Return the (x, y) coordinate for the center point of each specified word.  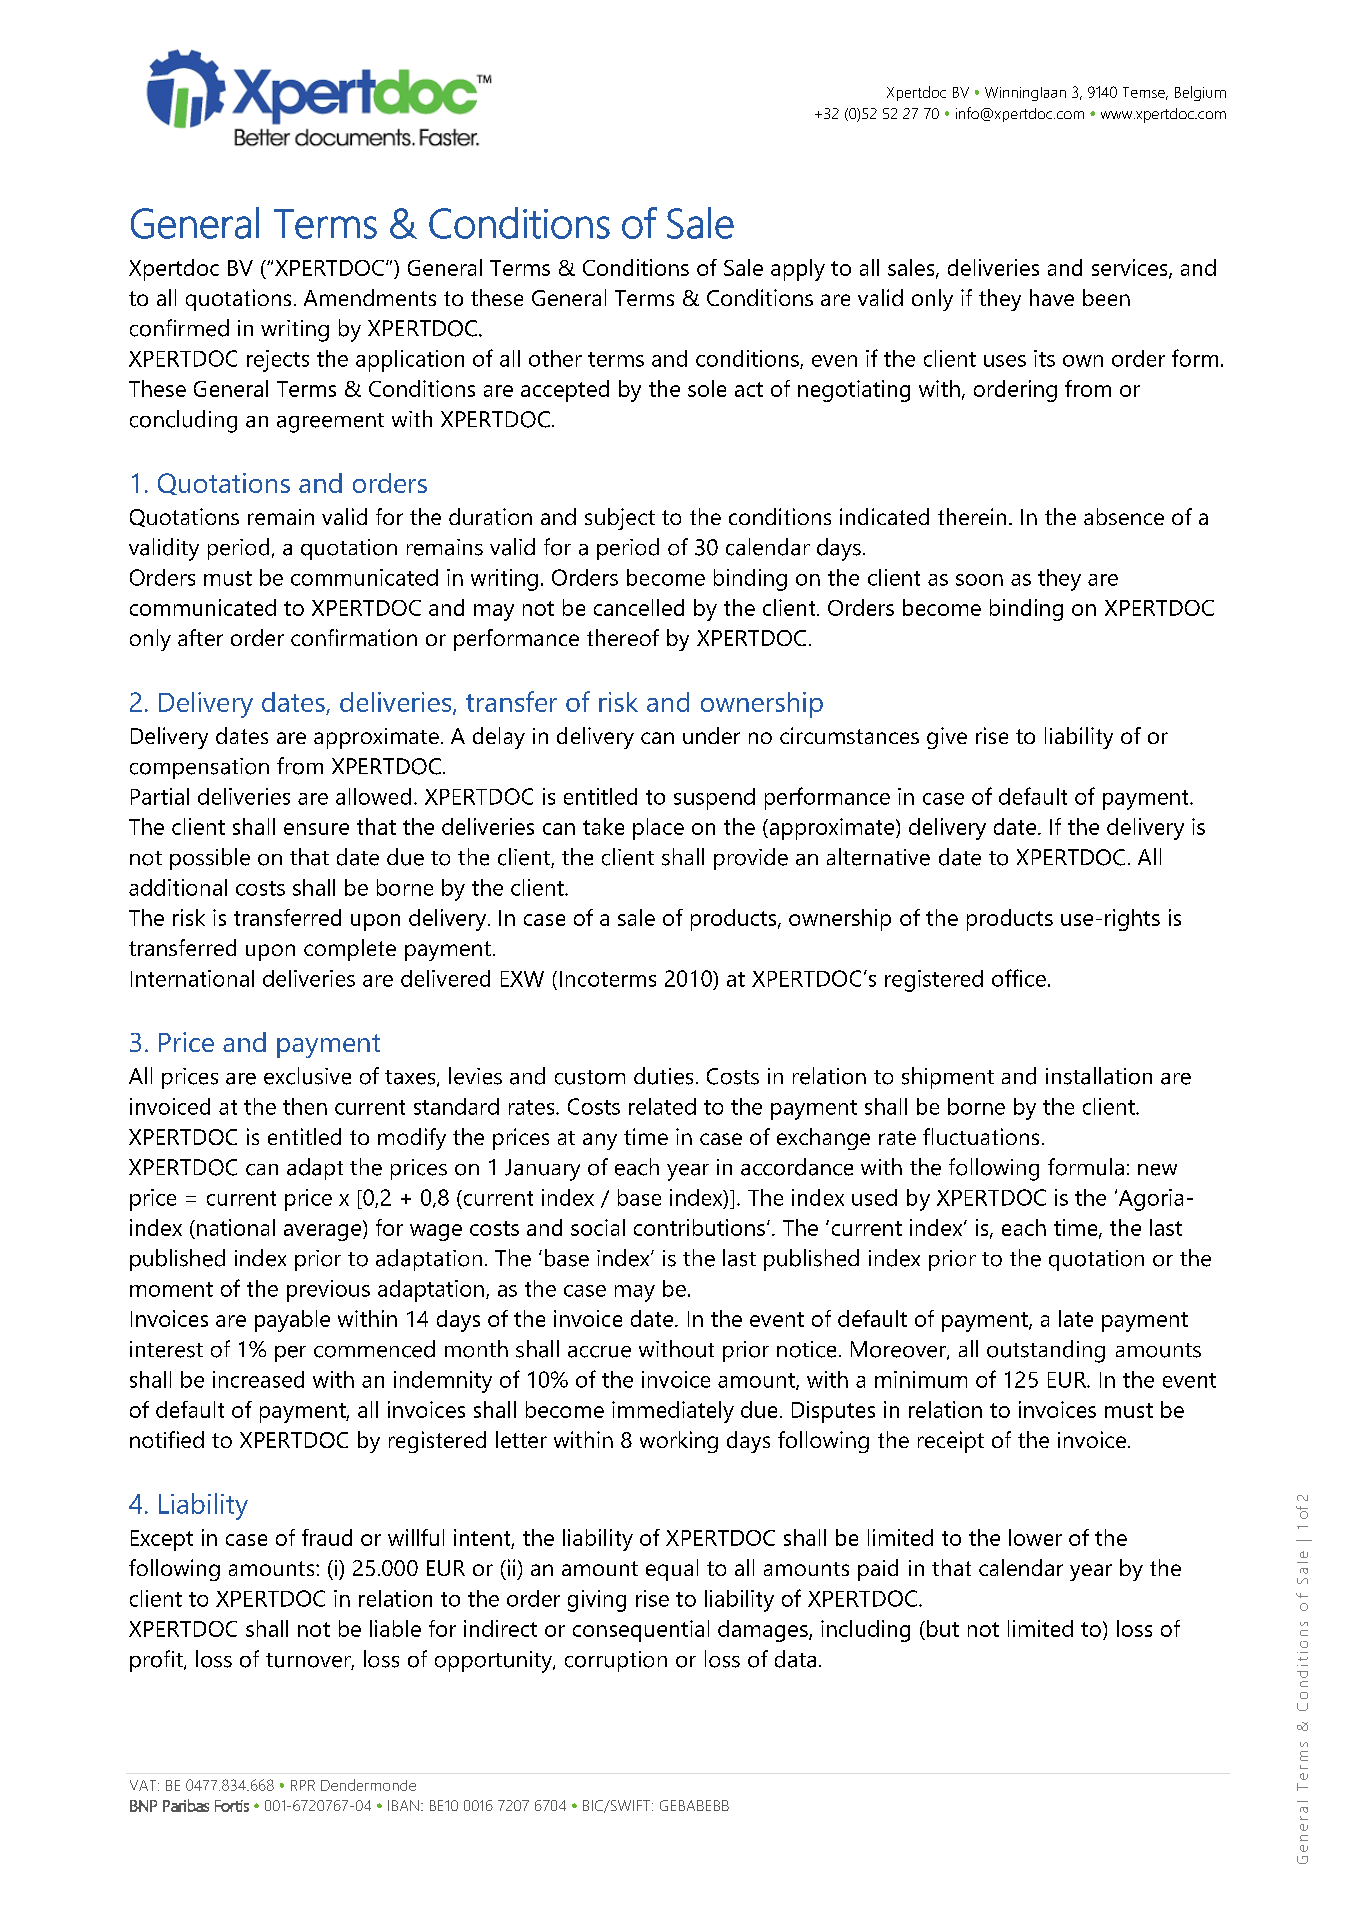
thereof (623, 637)
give (947, 738)
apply (798, 270)
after (200, 637)
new (1157, 1170)
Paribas (186, 1805)
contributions (699, 1227)
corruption (616, 1661)
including (865, 1631)
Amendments (370, 297)
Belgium (1200, 93)
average (324, 1232)
